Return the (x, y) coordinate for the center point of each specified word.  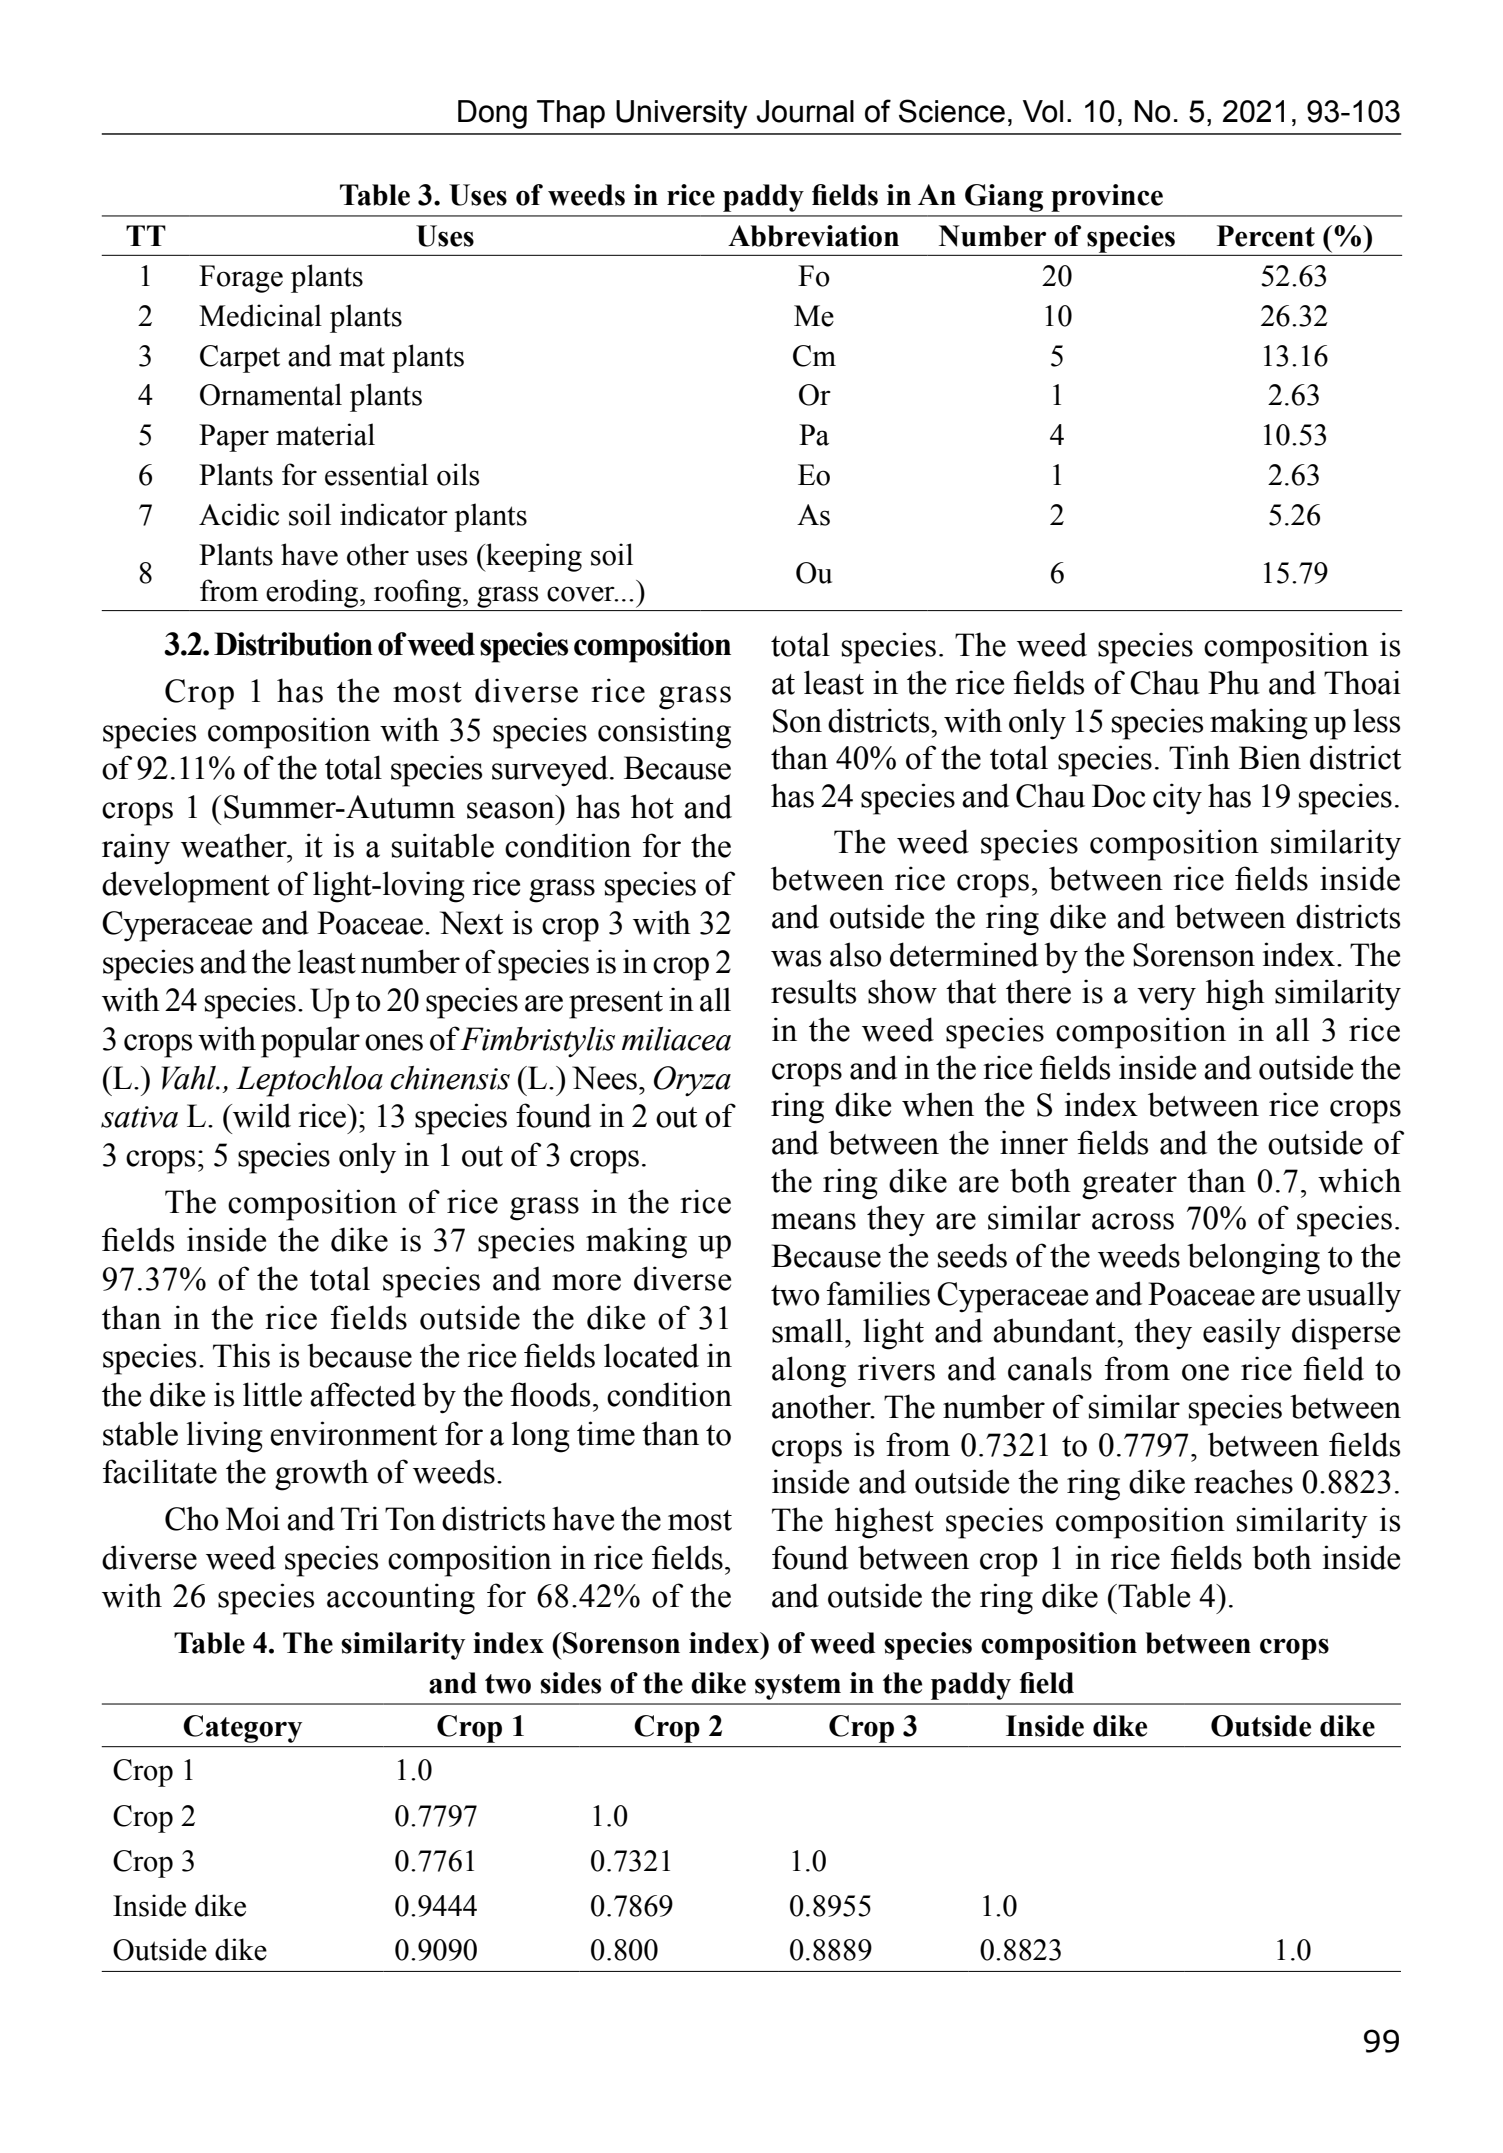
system (798, 1687)
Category (242, 1729)
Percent (1266, 236)
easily (1242, 1334)
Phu (1234, 682)
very (1166, 999)
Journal (805, 111)
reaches (1243, 1481)
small (807, 1330)
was (796, 958)
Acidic (239, 514)
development (186, 887)
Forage (241, 279)
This (241, 1355)
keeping (533, 557)
